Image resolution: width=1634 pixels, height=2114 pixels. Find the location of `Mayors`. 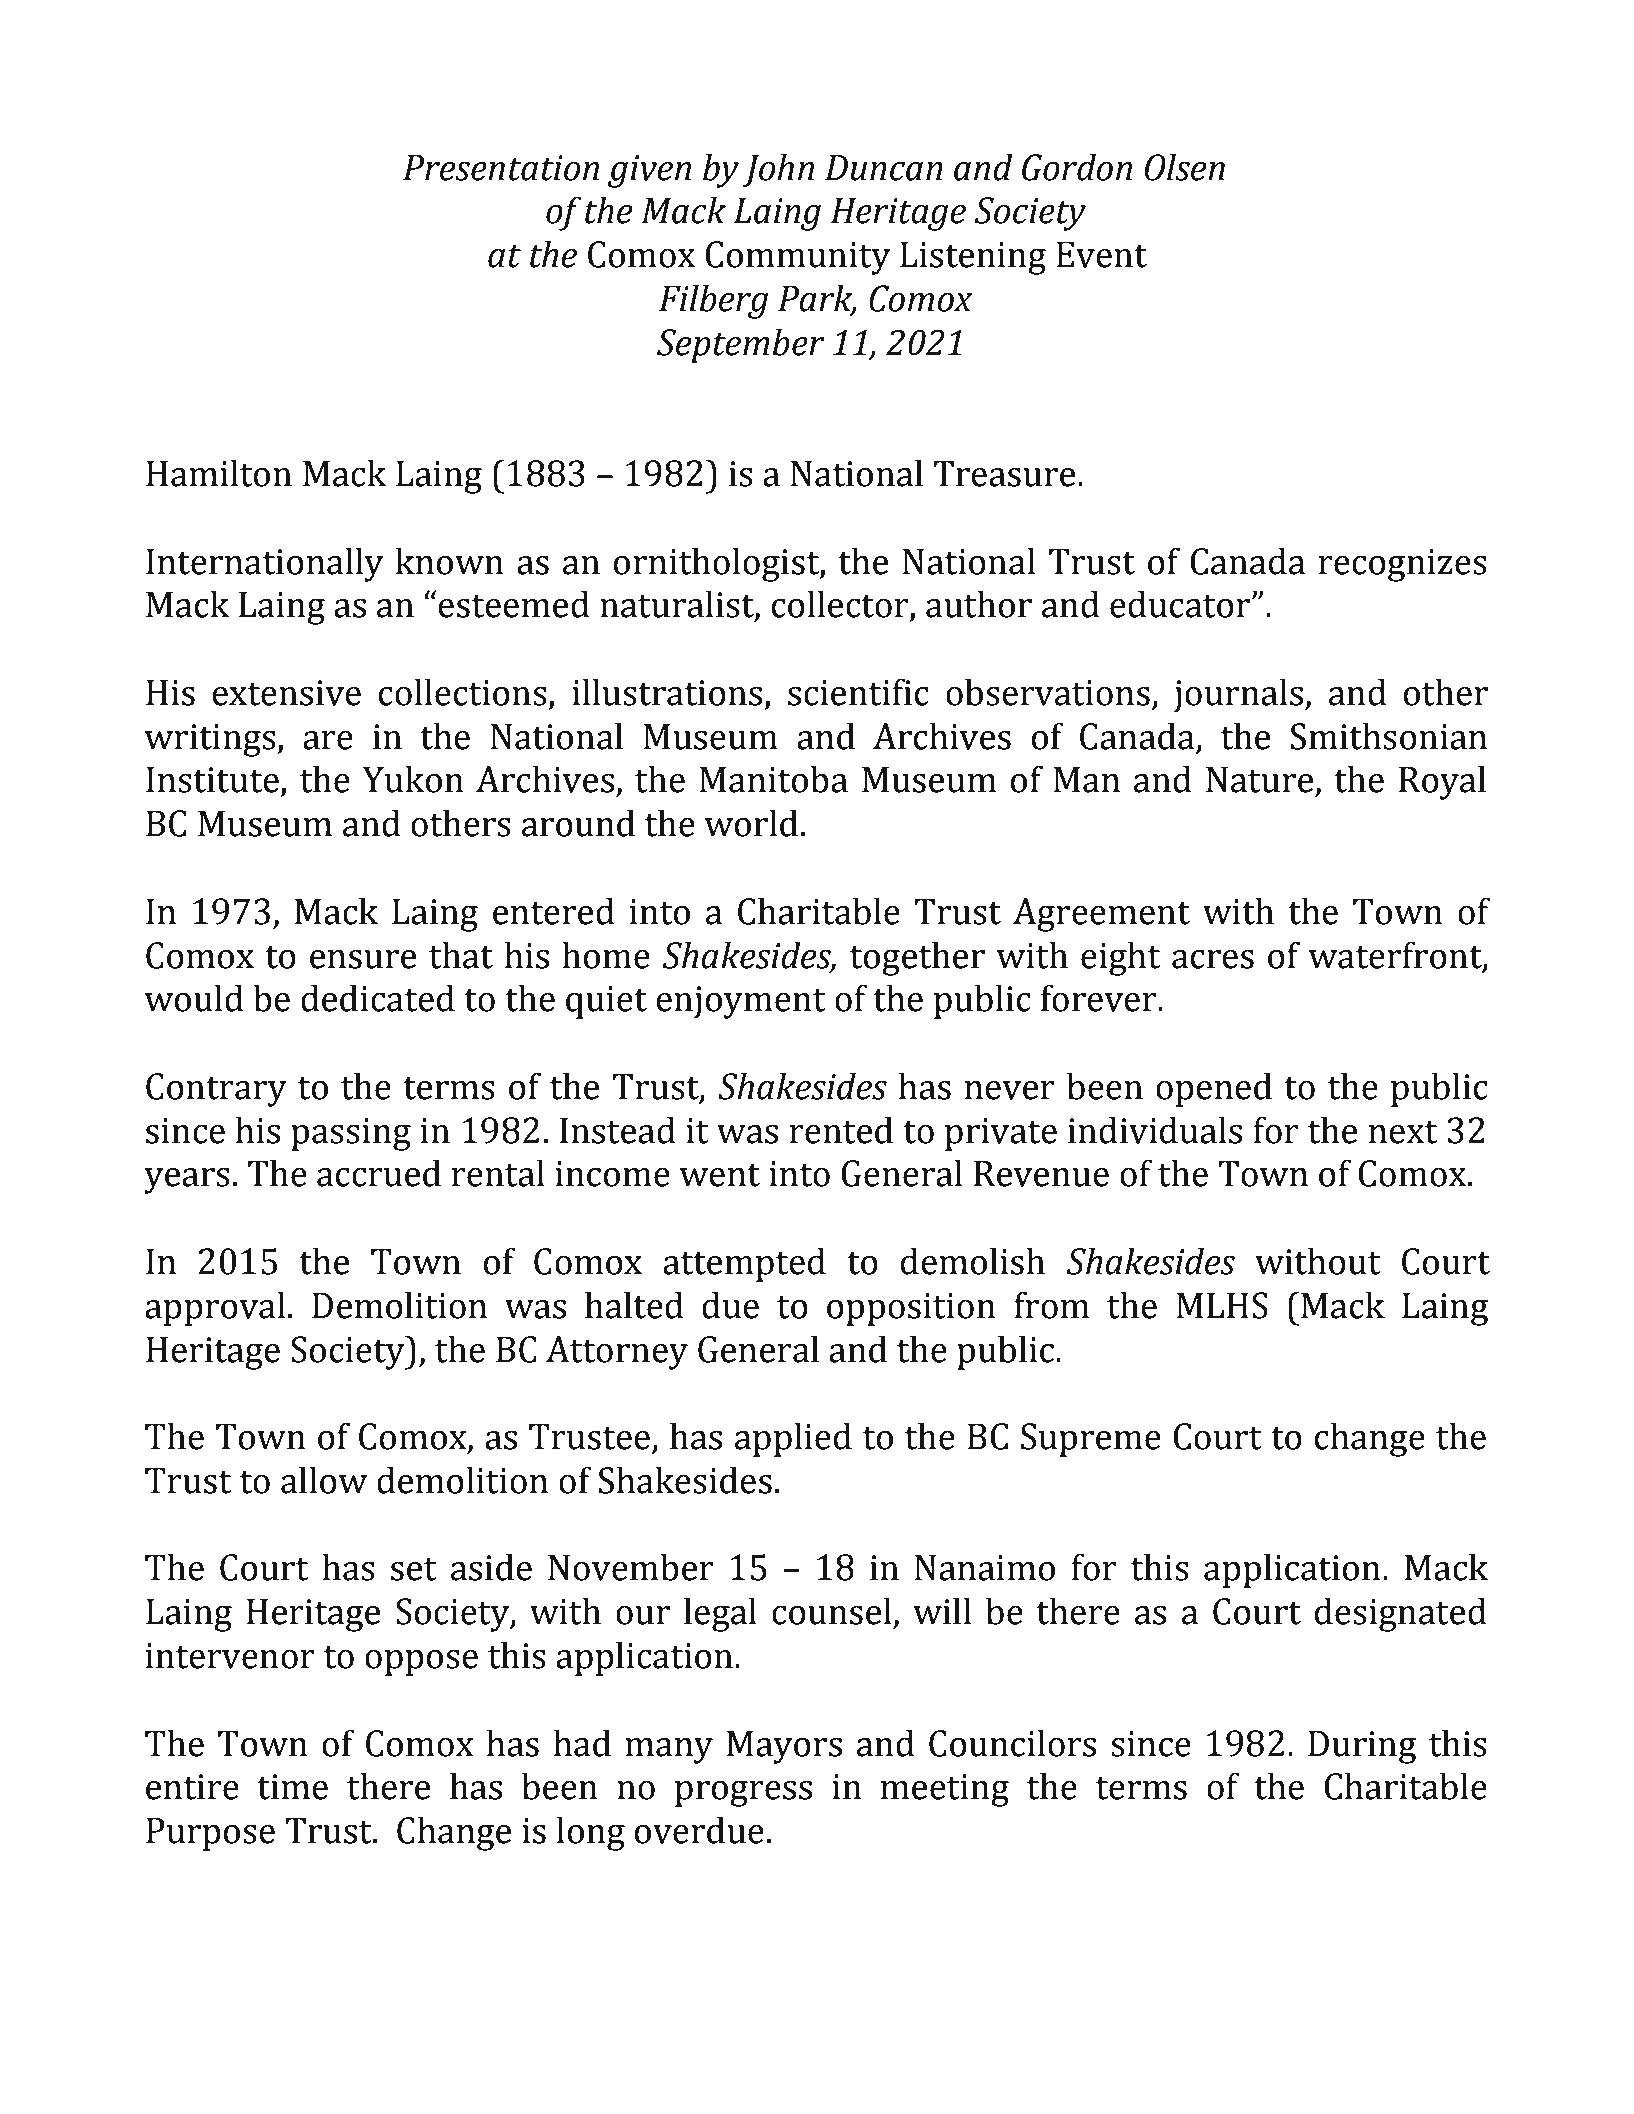

Mayors is located at coordinates (784, 1747).
